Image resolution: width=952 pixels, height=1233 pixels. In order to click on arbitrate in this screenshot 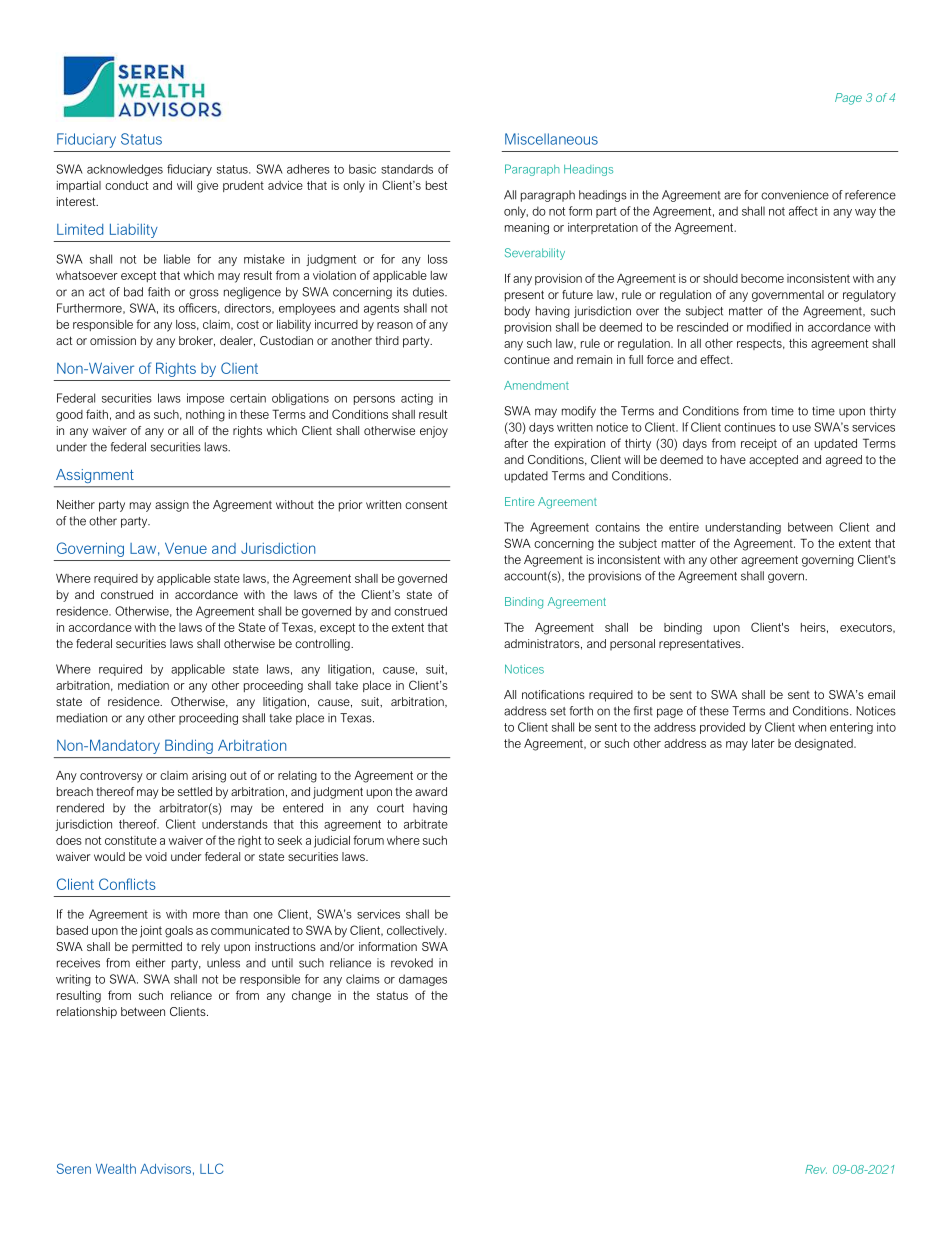, I will do `click(426, 824)`.
